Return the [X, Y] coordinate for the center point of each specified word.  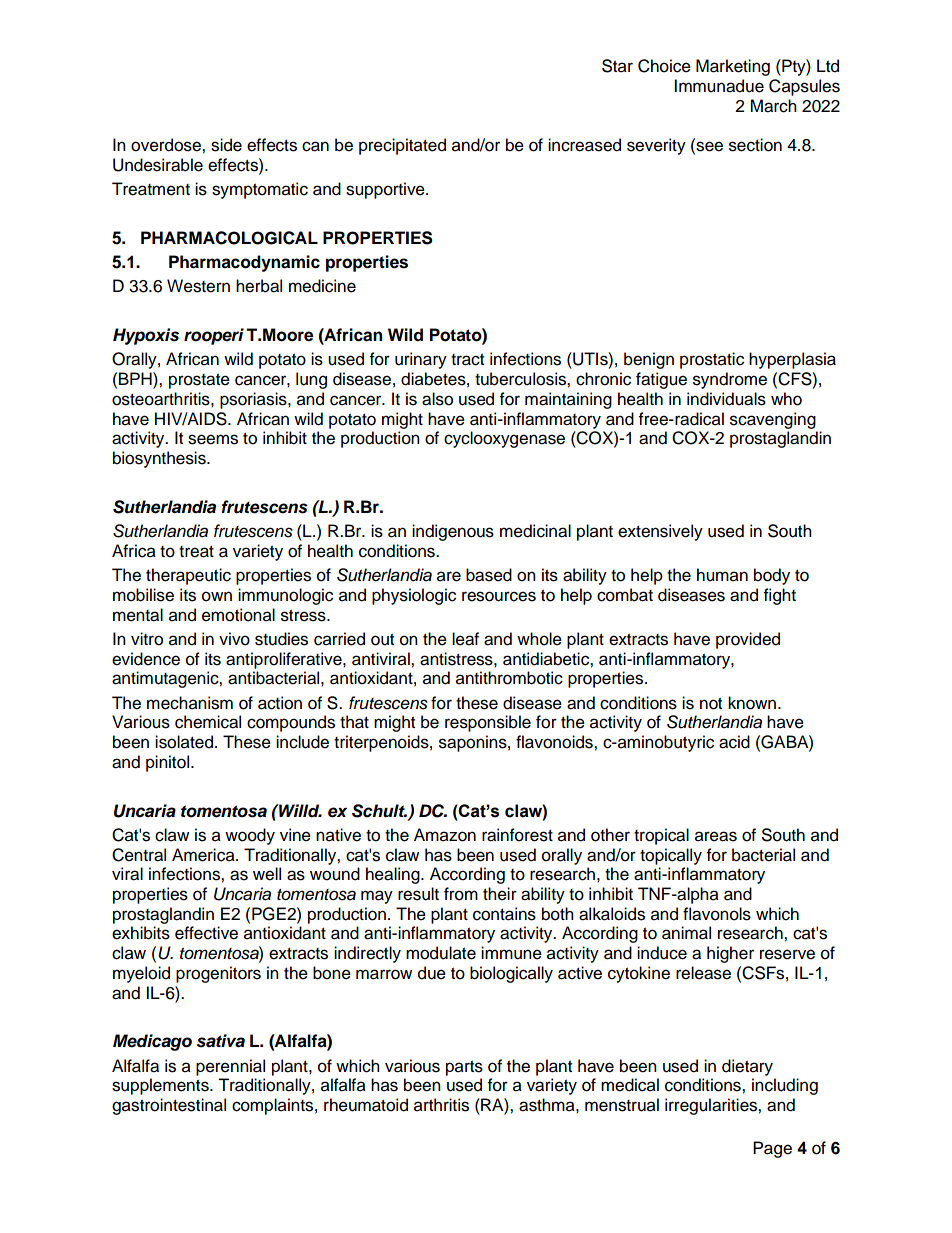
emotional [238, 615]
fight [780, 596]
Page [772, 1149]
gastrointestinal [169, 1106]
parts [464, 1068]
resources [499, 596]
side [226, 145]
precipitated [402, 146]
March [773, 106]
